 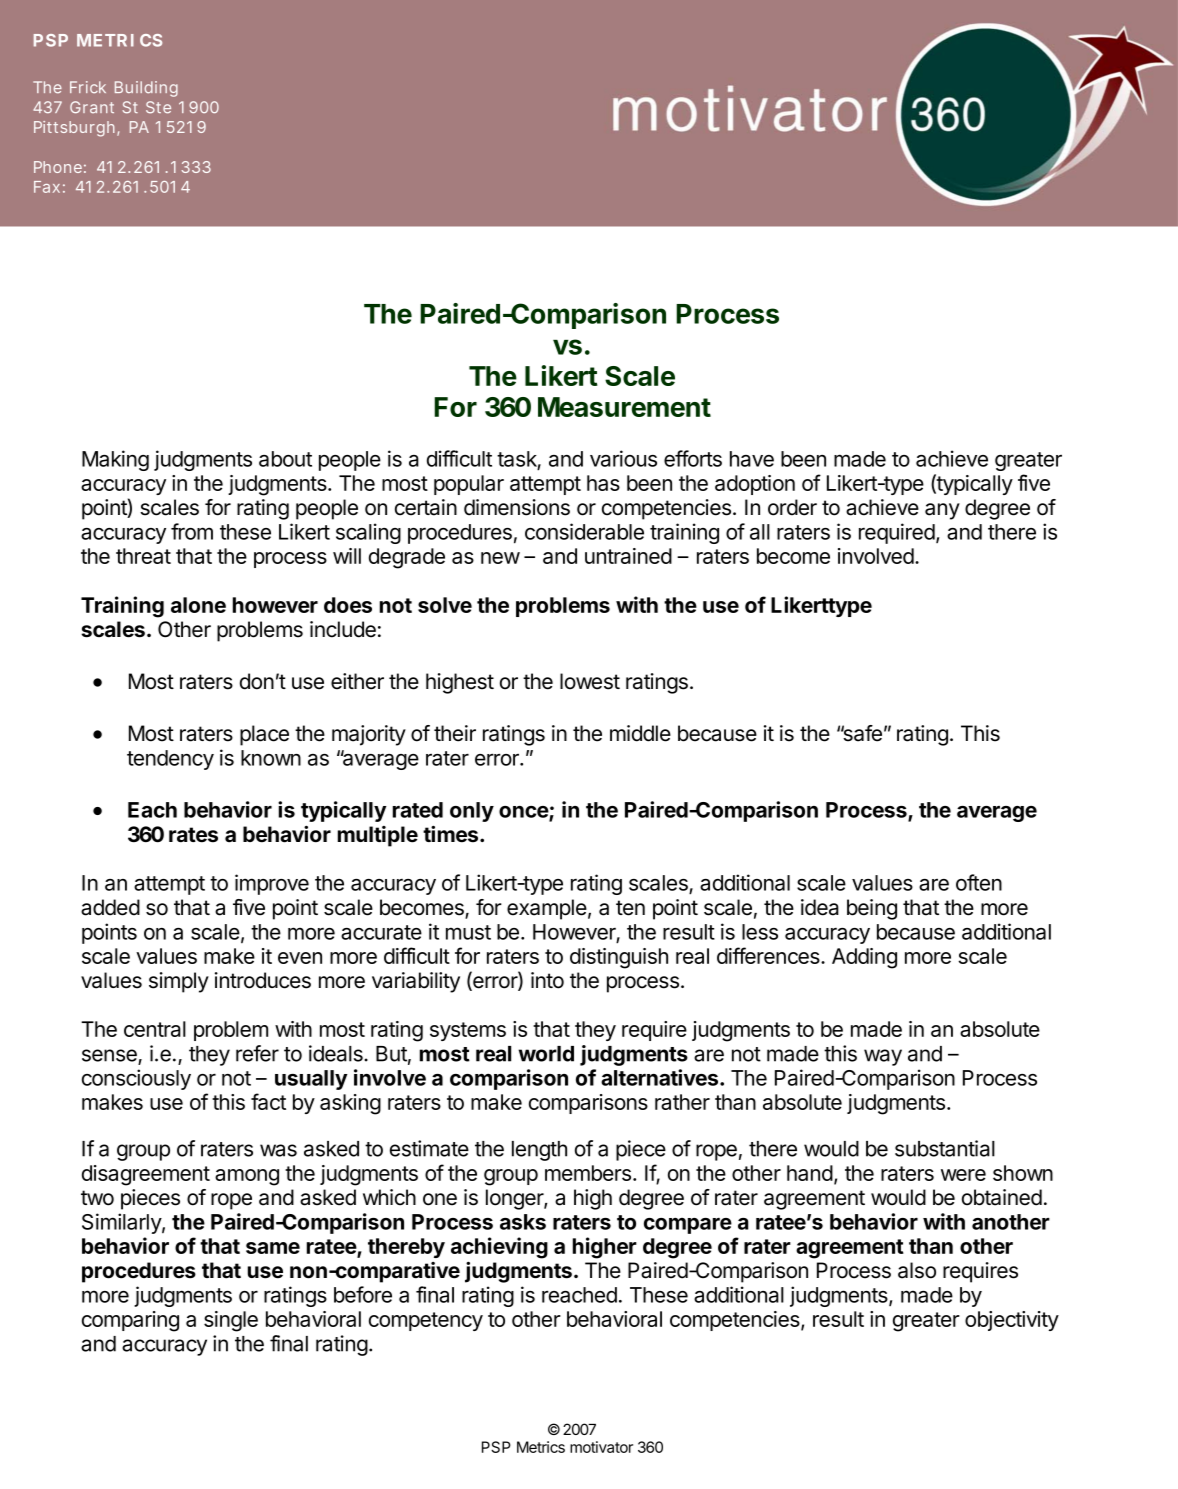 I want to click on objectivity, so click(x=1012, y=1321).
